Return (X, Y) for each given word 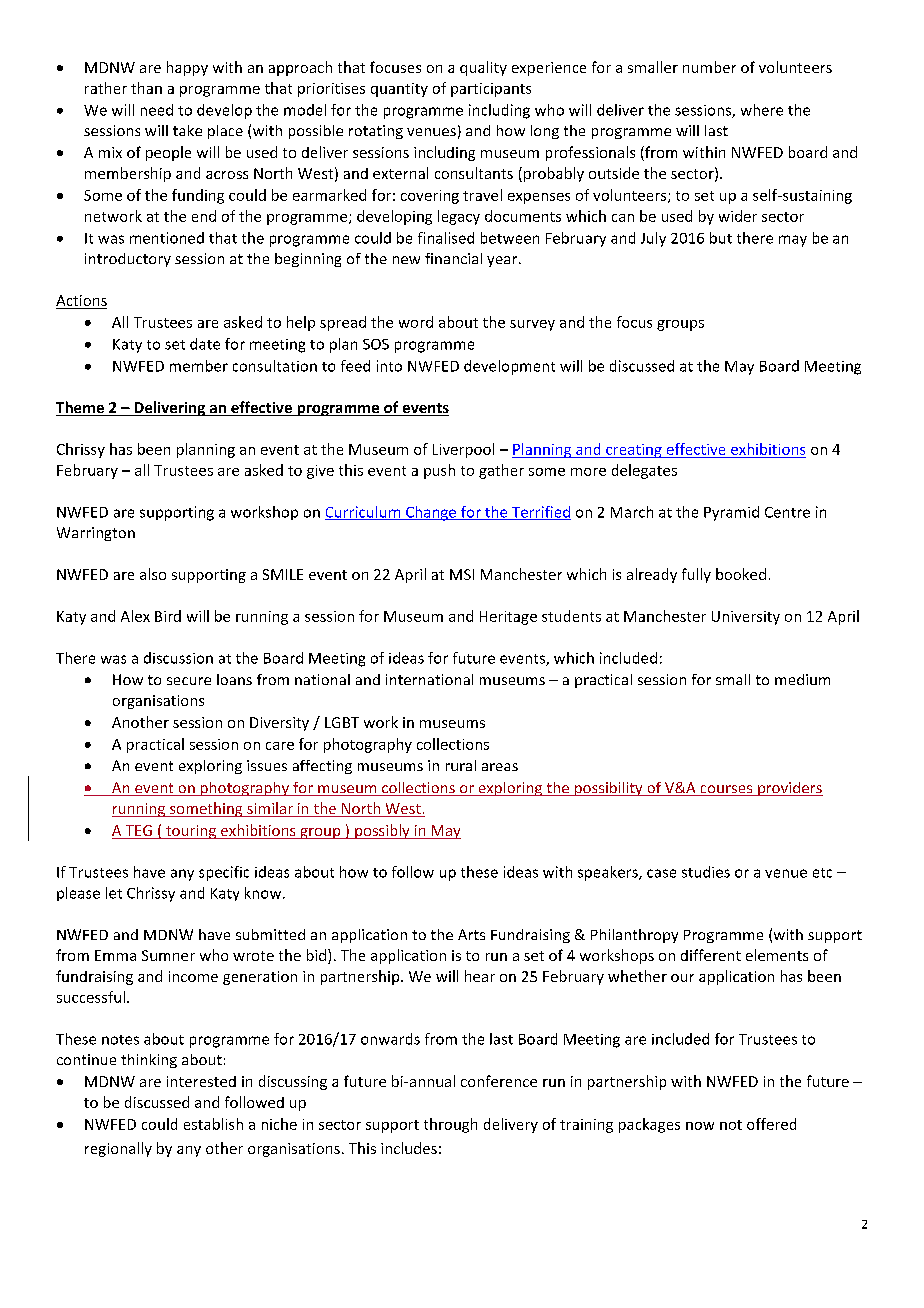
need (157, 110)
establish (213, 1124)
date (205, 344)
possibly (382, 831)
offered (771, 1124)
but (721, 238)
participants (491, 90)
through (450, 1125)
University (746, 618)
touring (191, 832)
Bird (168, 616)
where (762, 110)
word (416, 322)
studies (706, 872)
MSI (462, 574)
